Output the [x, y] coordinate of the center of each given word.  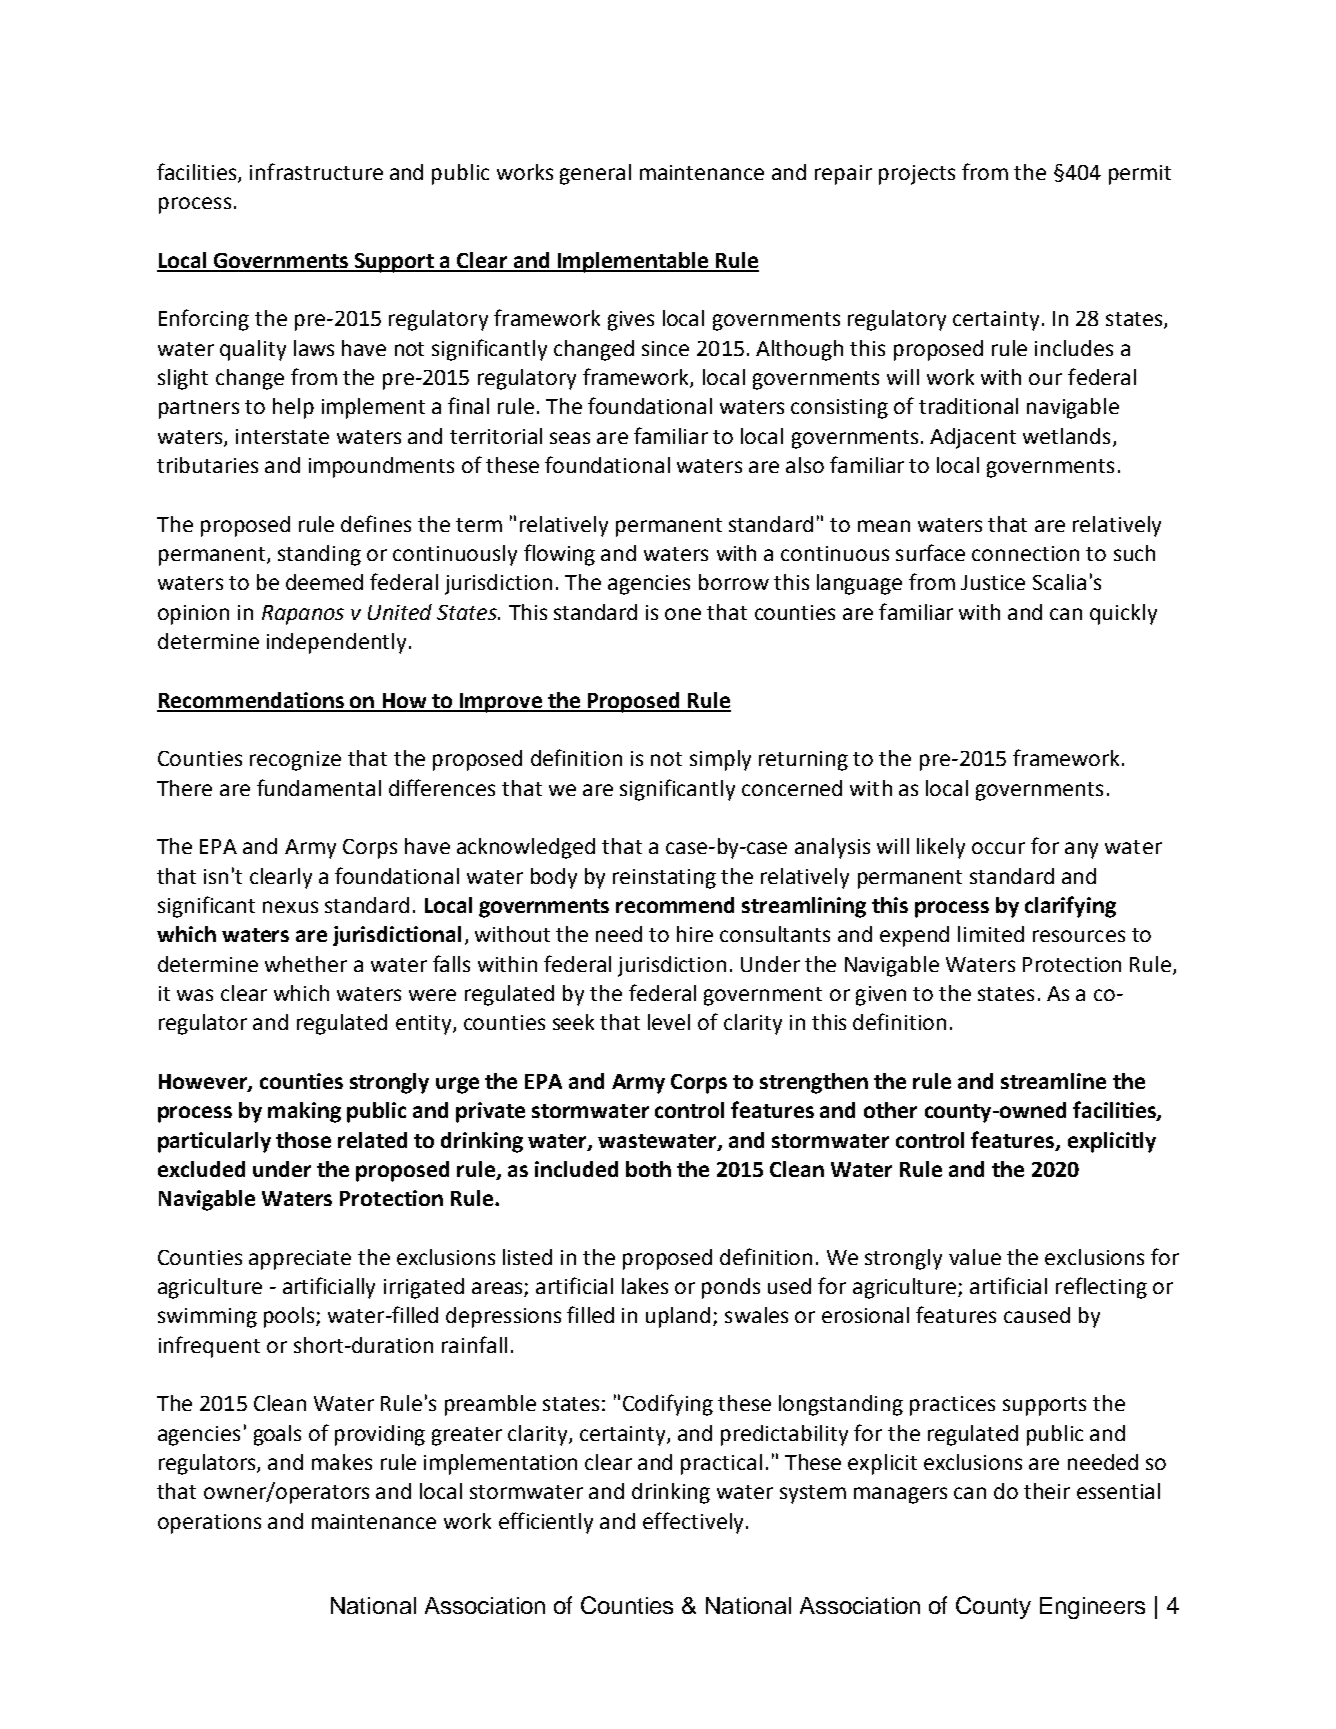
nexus [290, 907]
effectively [693, 1523]
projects [917, 175]
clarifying [1070, 907]
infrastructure [316, 171]
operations [209, 1524]
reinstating [664, 879]
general [595, 174]
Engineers [1092, 1608]
